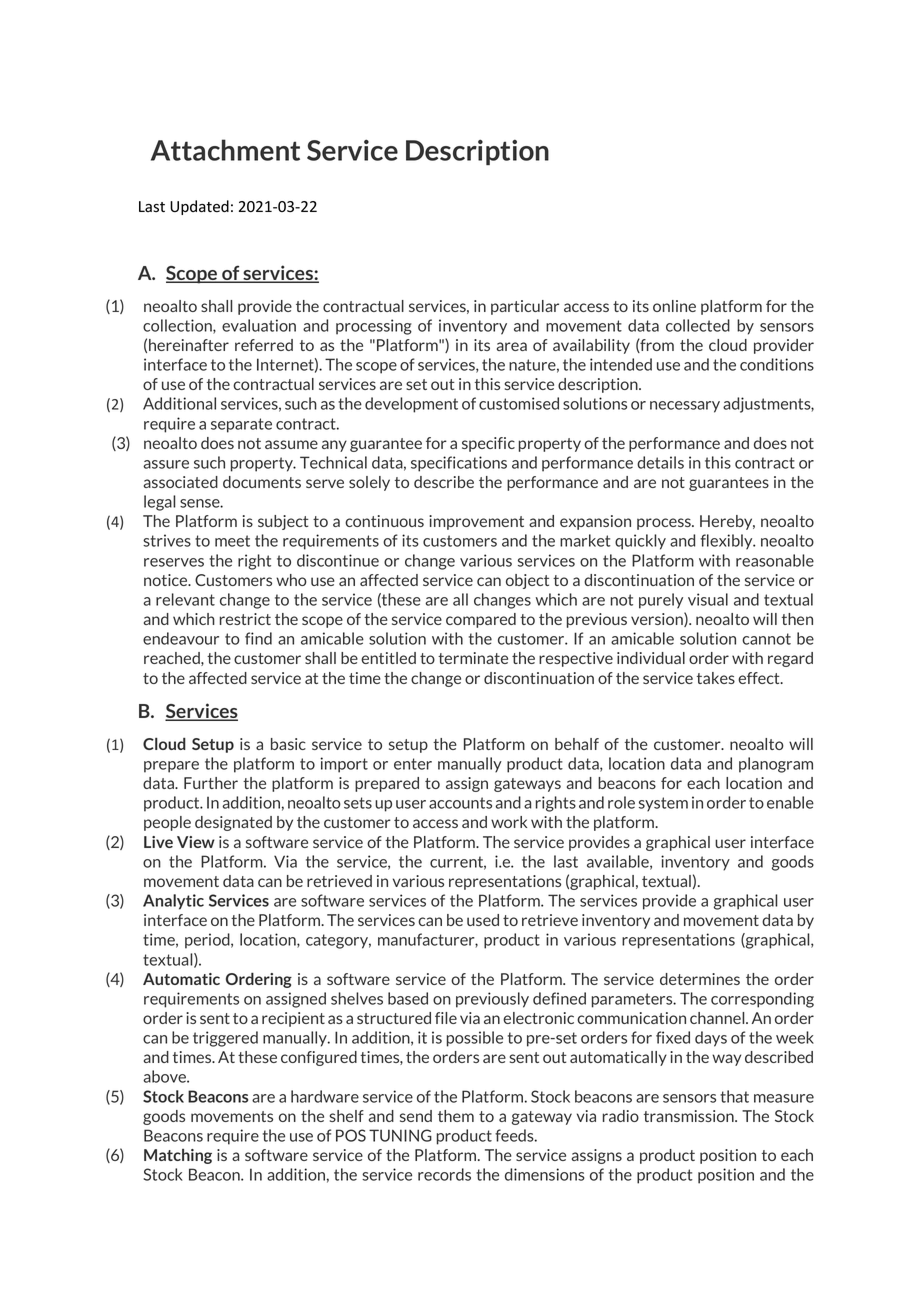 The image size is (924, 1308). I want to click on Matching, so click(178, 1156).
